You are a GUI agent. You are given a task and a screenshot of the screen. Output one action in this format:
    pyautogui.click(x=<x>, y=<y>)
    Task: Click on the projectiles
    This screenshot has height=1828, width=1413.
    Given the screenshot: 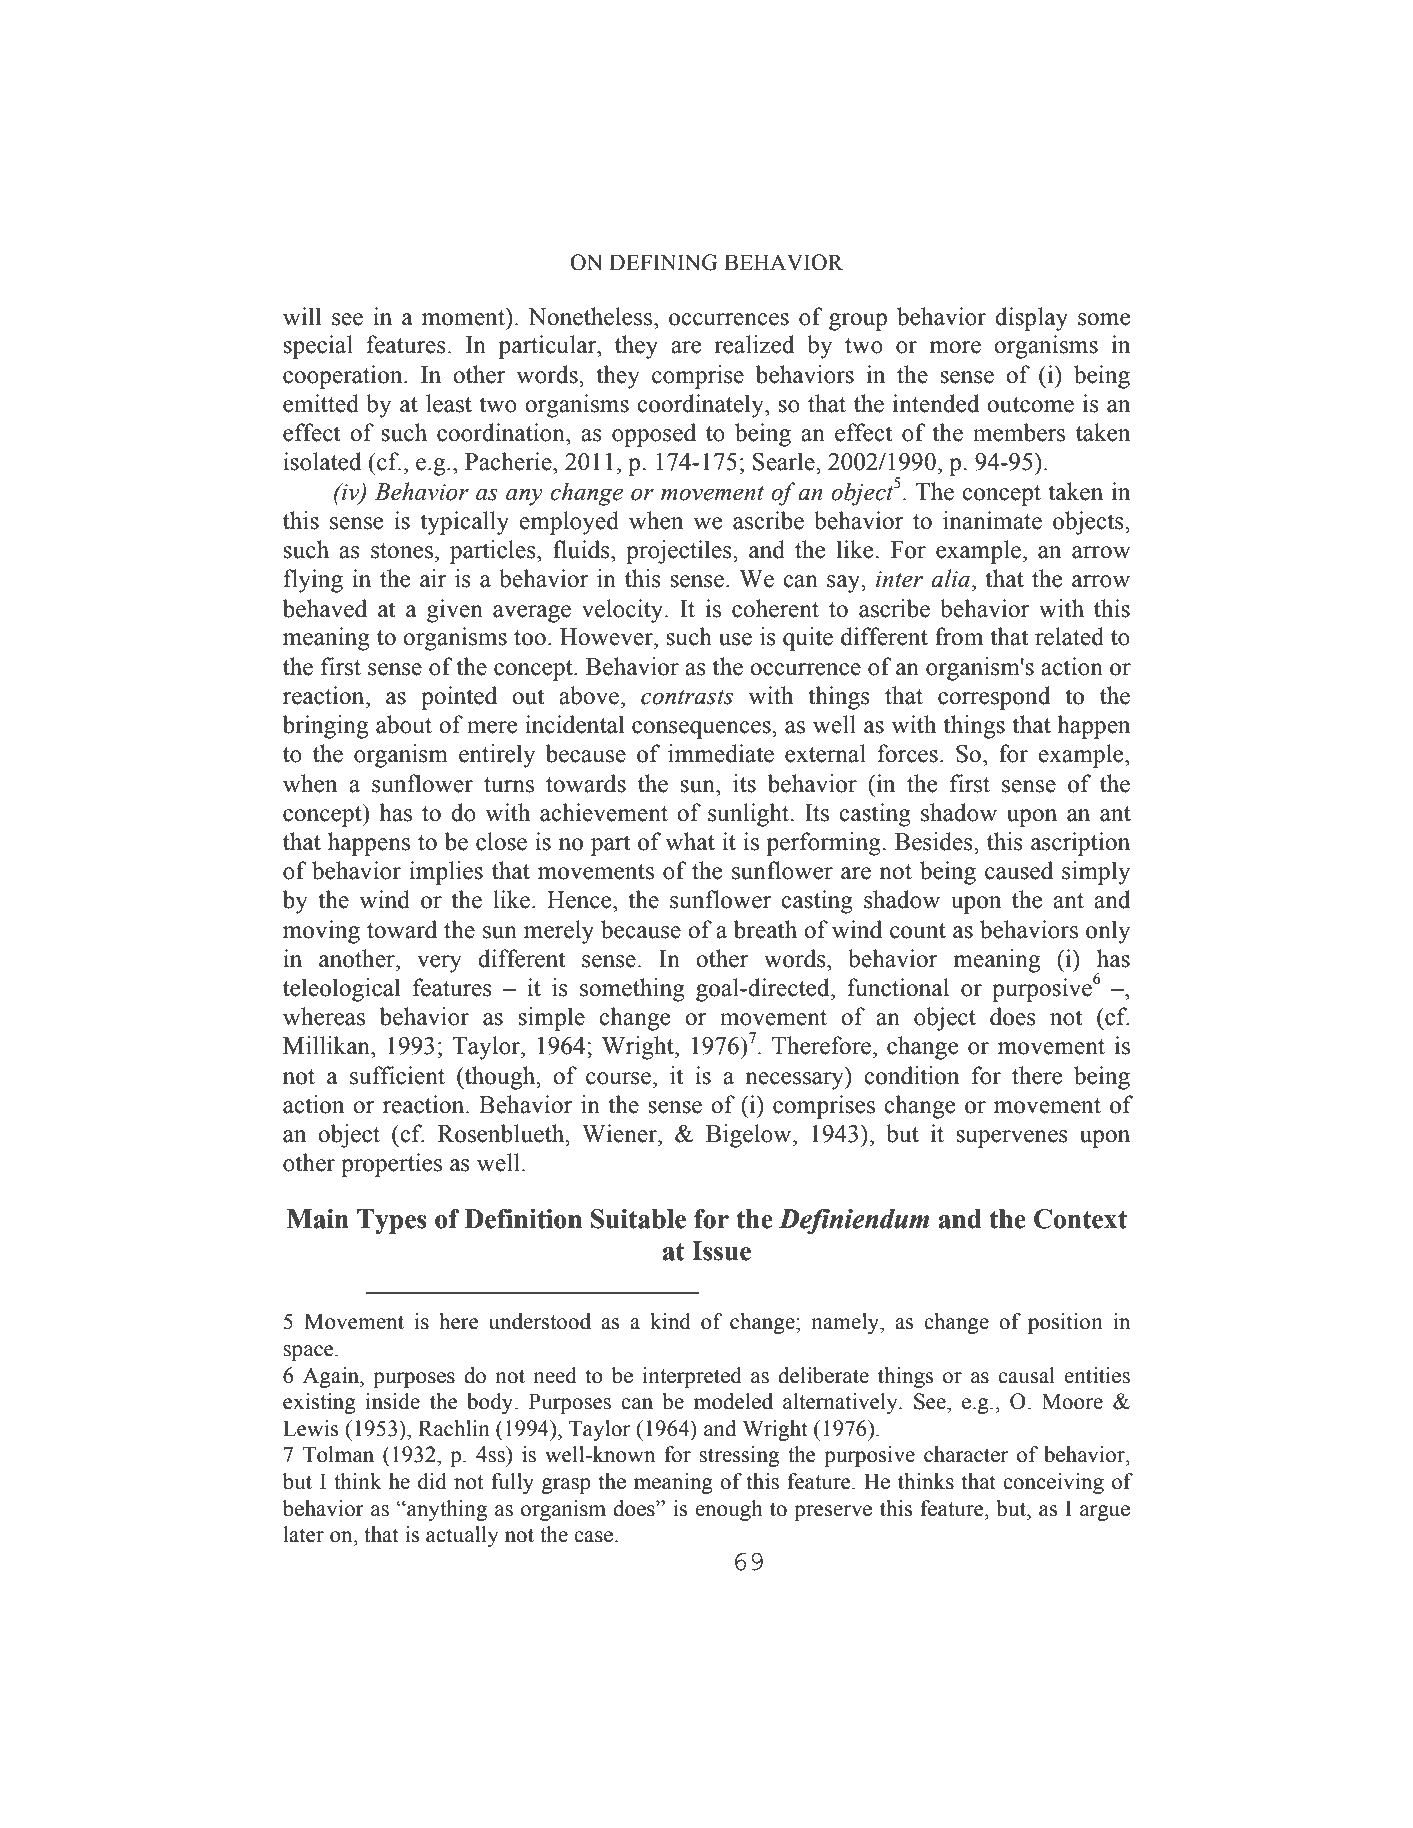 What is the action you would take?
    pyautogui.click(x=680, y=552)
